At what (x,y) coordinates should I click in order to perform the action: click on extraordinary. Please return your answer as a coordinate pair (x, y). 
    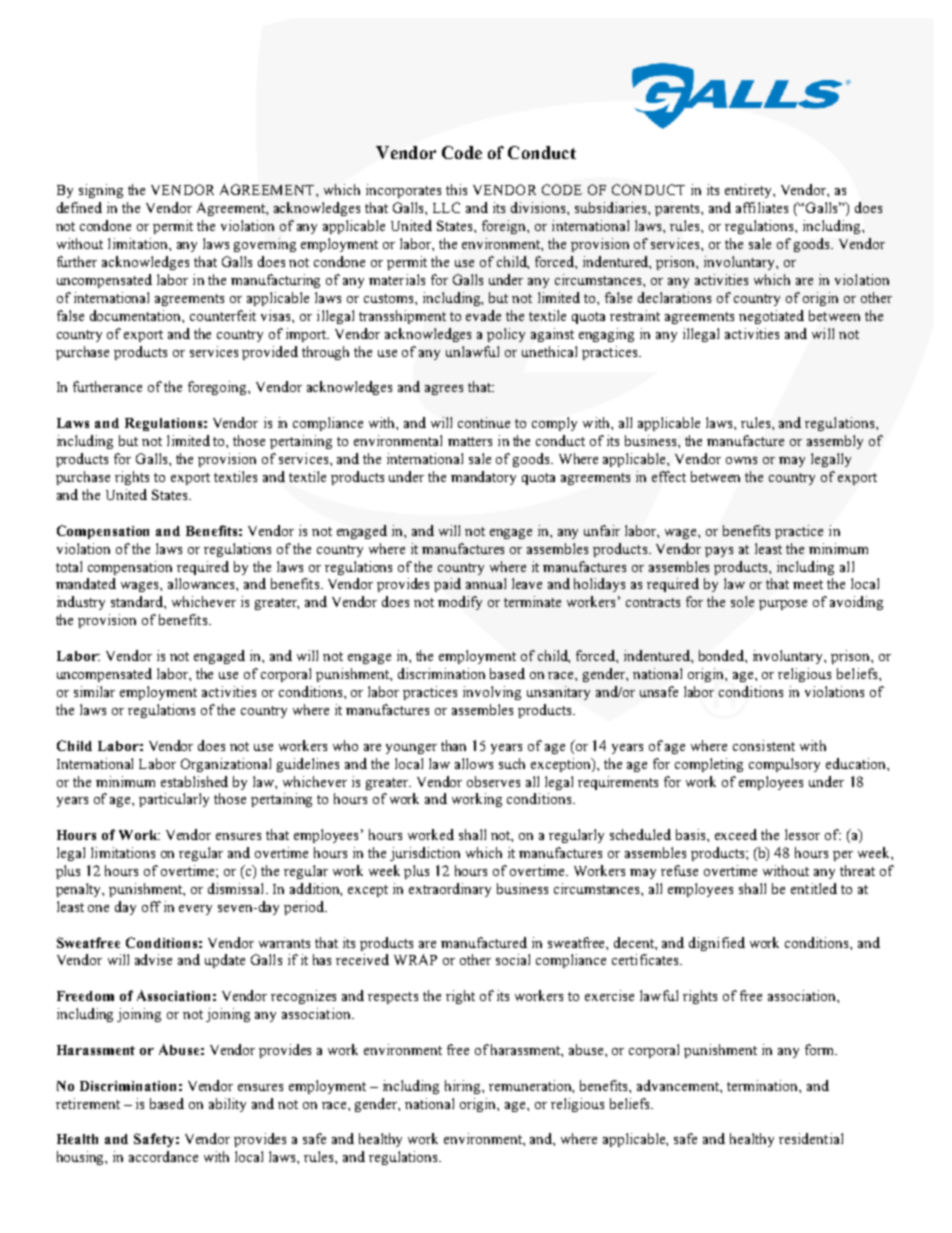
    Looking at the image, I should click on (450, 890).
